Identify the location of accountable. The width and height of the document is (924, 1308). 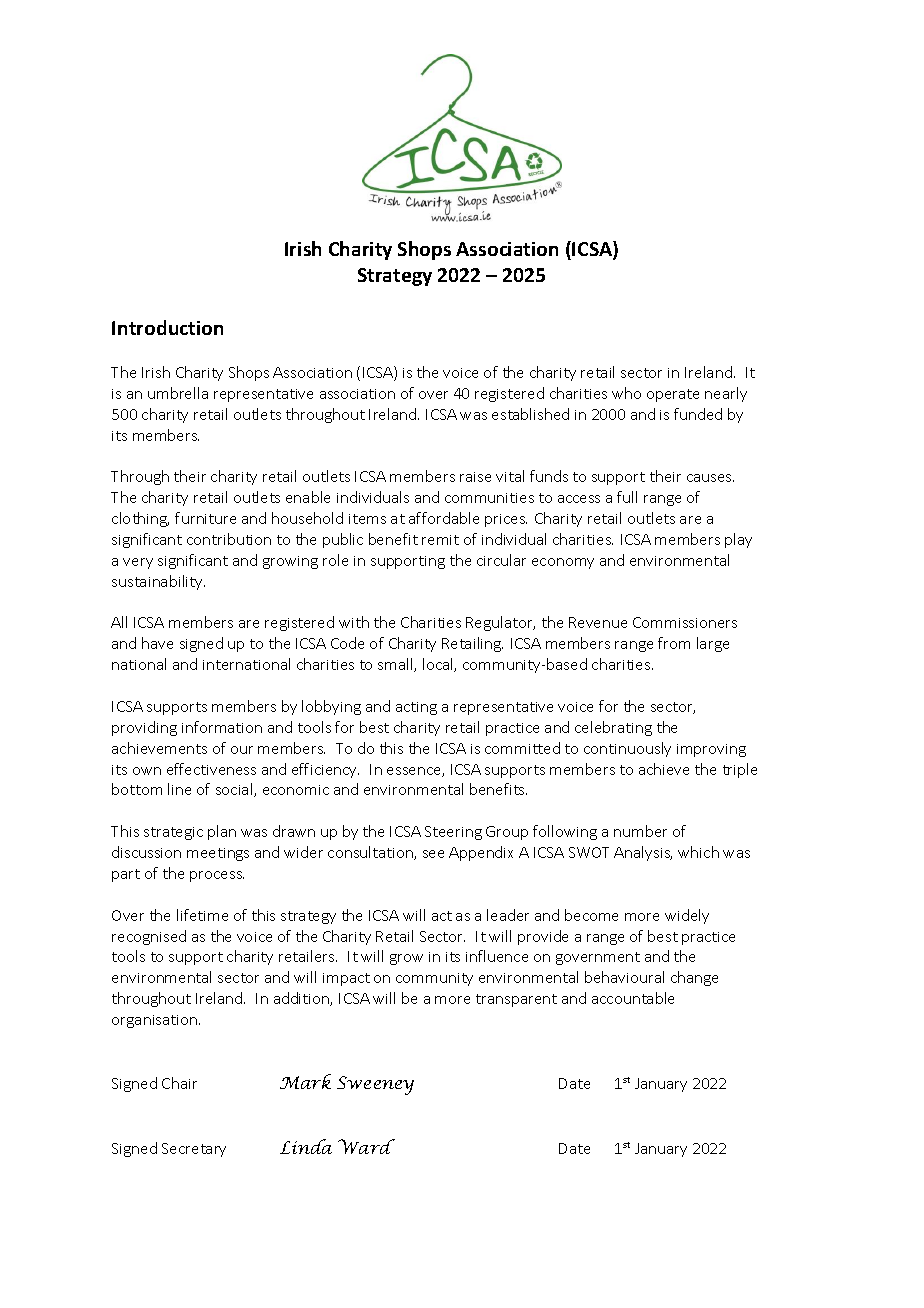
(633, 998).
